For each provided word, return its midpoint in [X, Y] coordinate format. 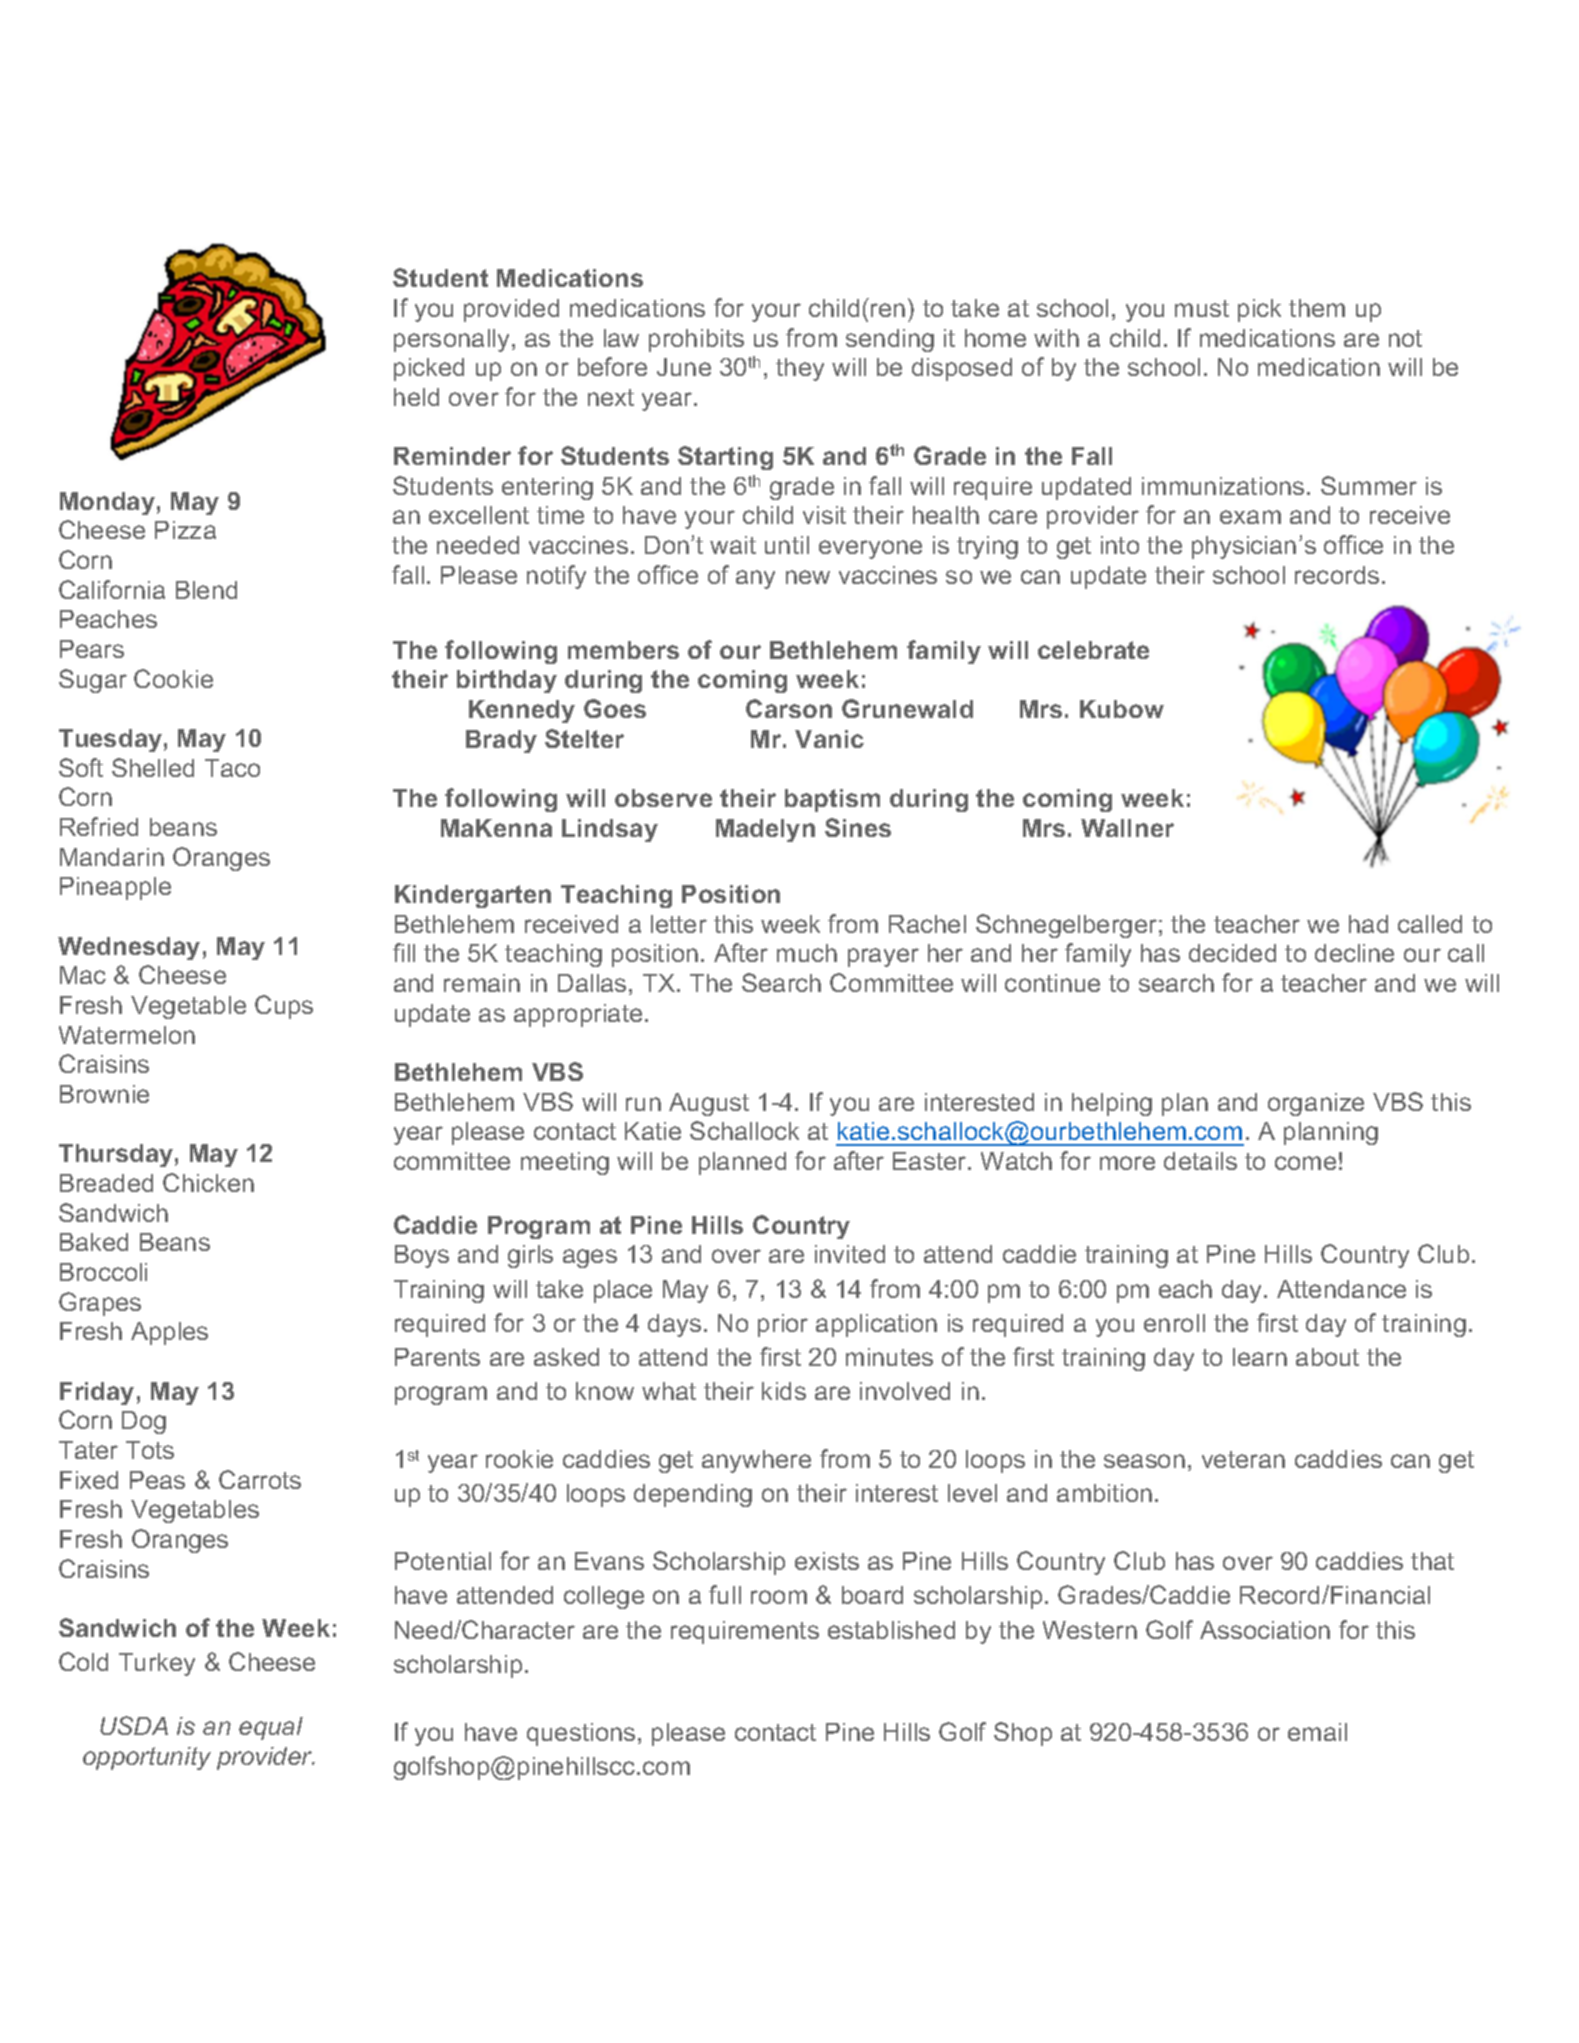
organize [1316, 1104]
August [709, 1104]
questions [581, 1734]
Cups [284, 1007]
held [416, 397]
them [1317, 308]
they [800, 369]
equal [271, 1728]
